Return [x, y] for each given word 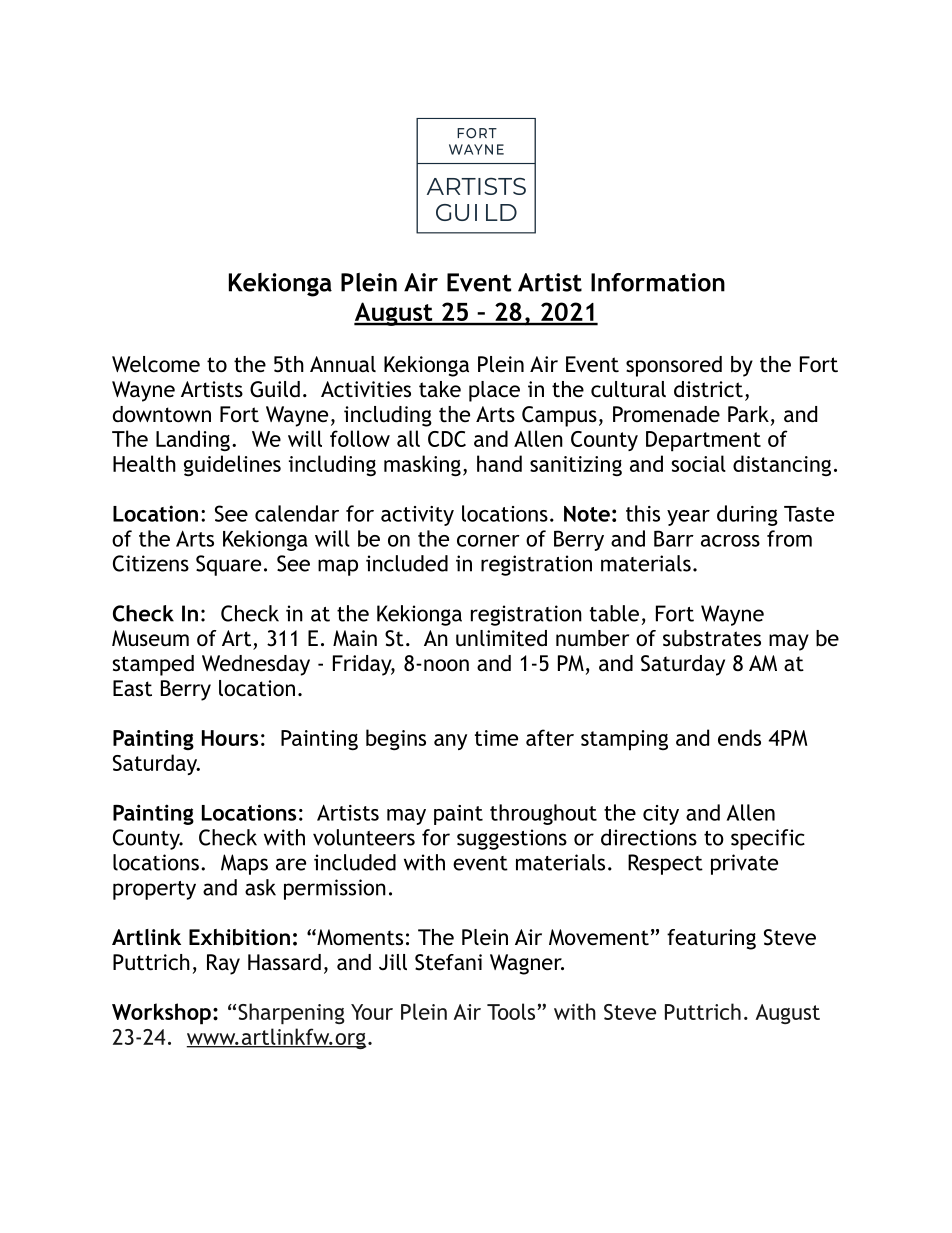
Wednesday [256, 665]
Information [658, 282]
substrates [712, 638]
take [440, 389]
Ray [223, 964]
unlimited [501, 638]
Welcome [156, 364]
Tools [512, 1011]
